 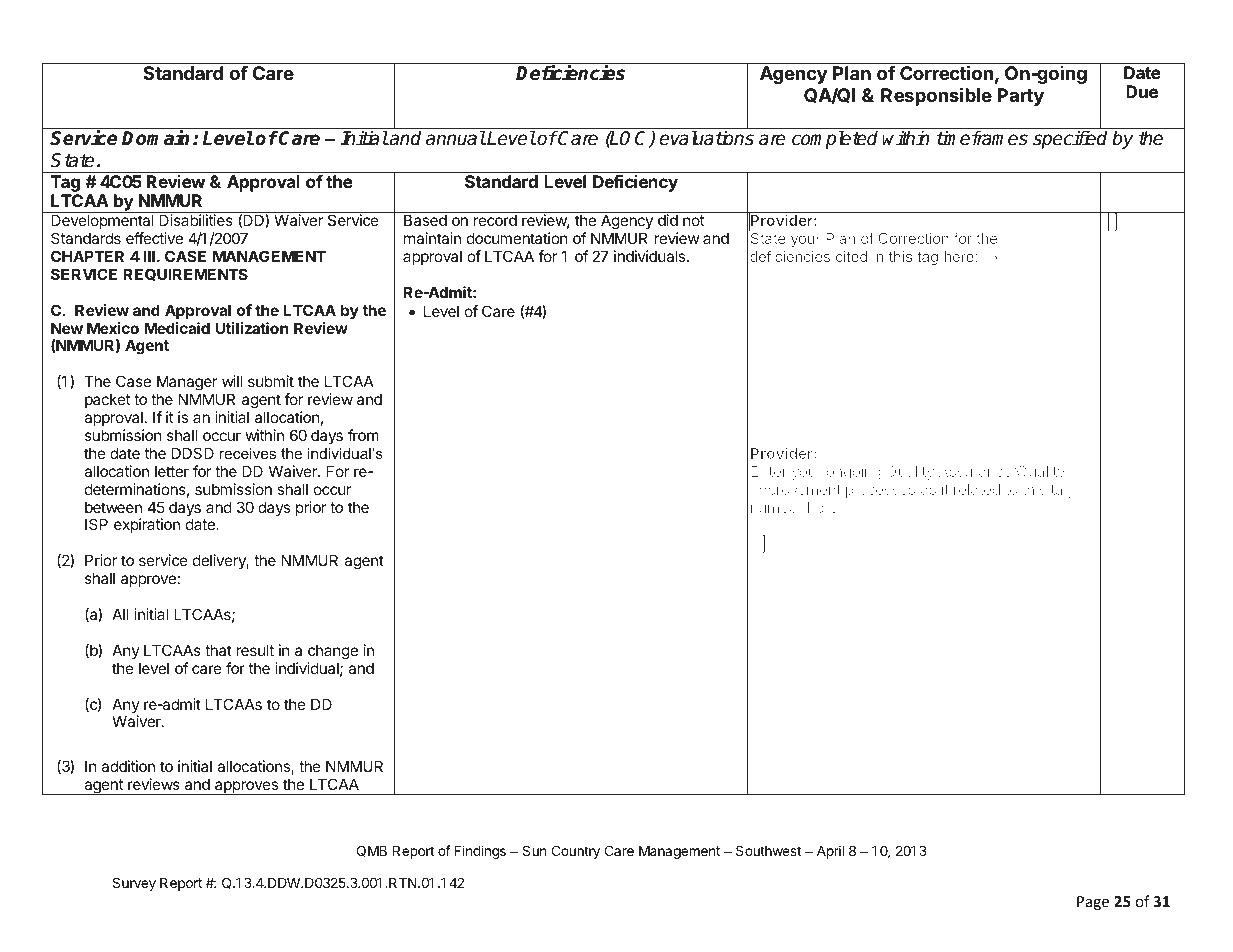 What do you see at coordinates (706, 138) in the screenshot?
I see `evaluations` at bounding box center [706, 138].
